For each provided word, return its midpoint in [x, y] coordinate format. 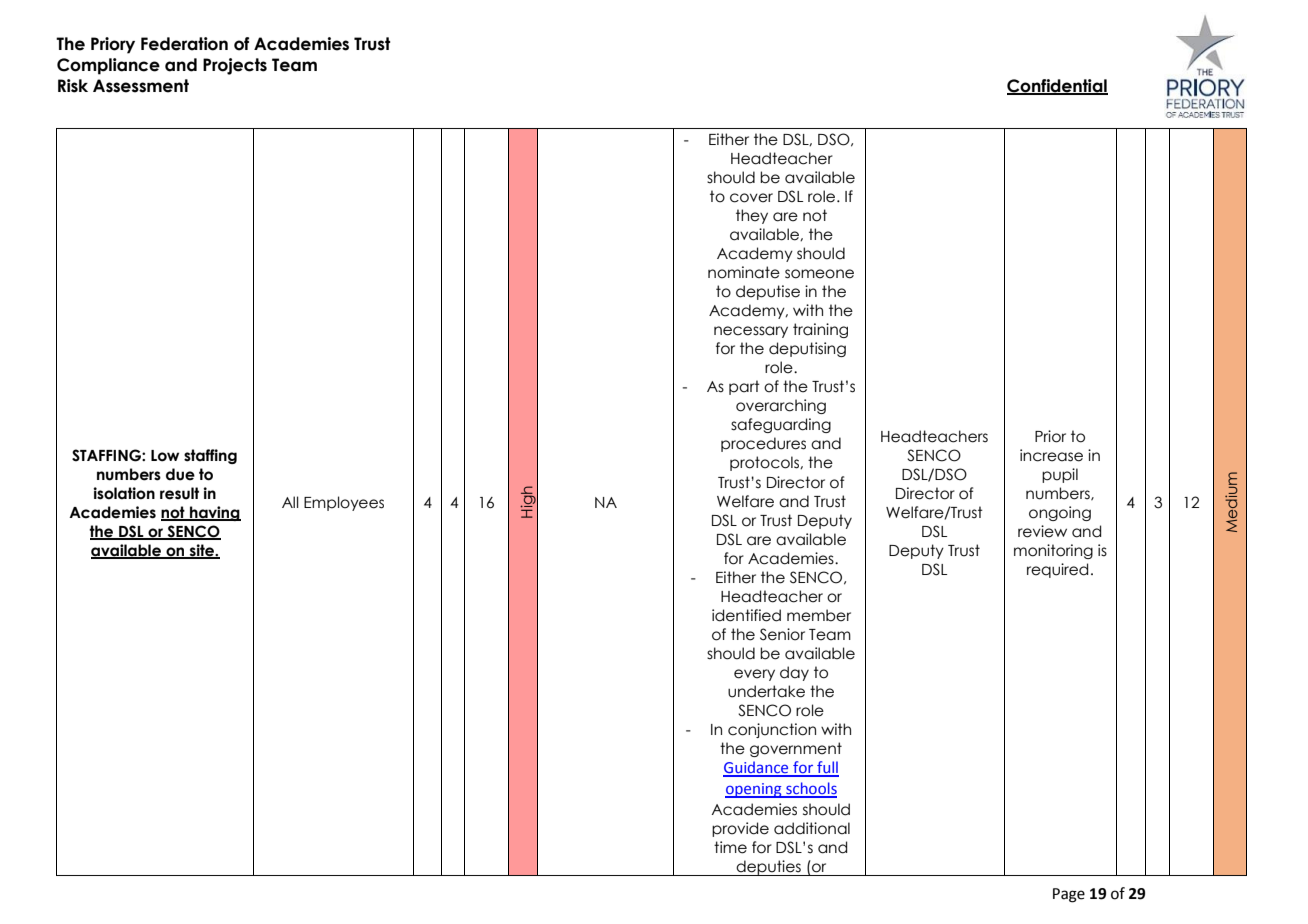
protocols [765, 463]
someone [819, 274]
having [214, 513]
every [754, 675]
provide [740, 829]
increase [1051, 455]
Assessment [141, 86]
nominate [744, 272]
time [730, 847]
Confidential [1057, 87]
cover [751, 198]
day [794, 673]
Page [1069, 895]
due [180, 474]
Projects [235, 66]
